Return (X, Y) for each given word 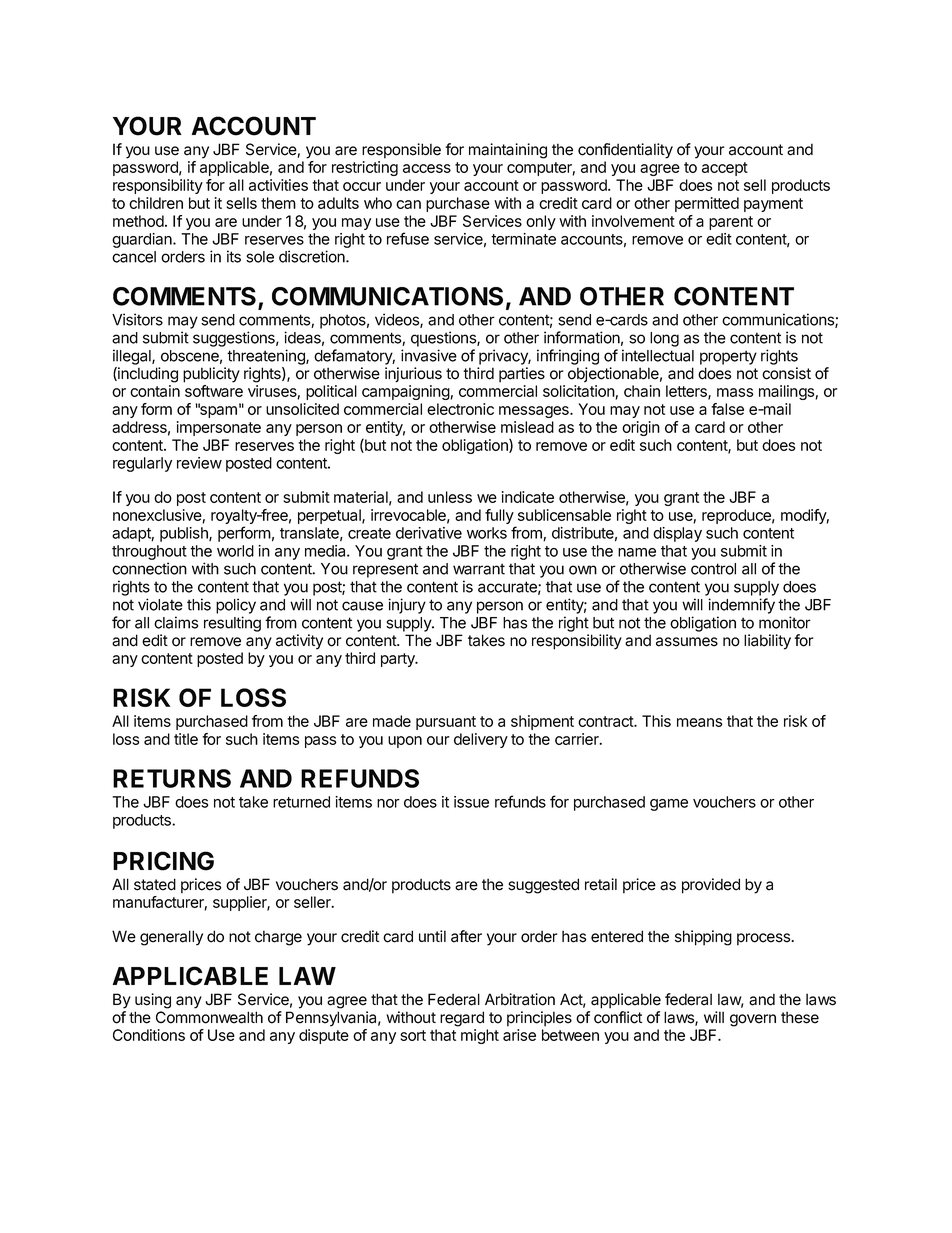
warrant (479, 569)
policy (236, 606)
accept (725, 169)
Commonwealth (209, 1017)
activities (278, 185)
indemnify (741, 606)
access (427, 168)
